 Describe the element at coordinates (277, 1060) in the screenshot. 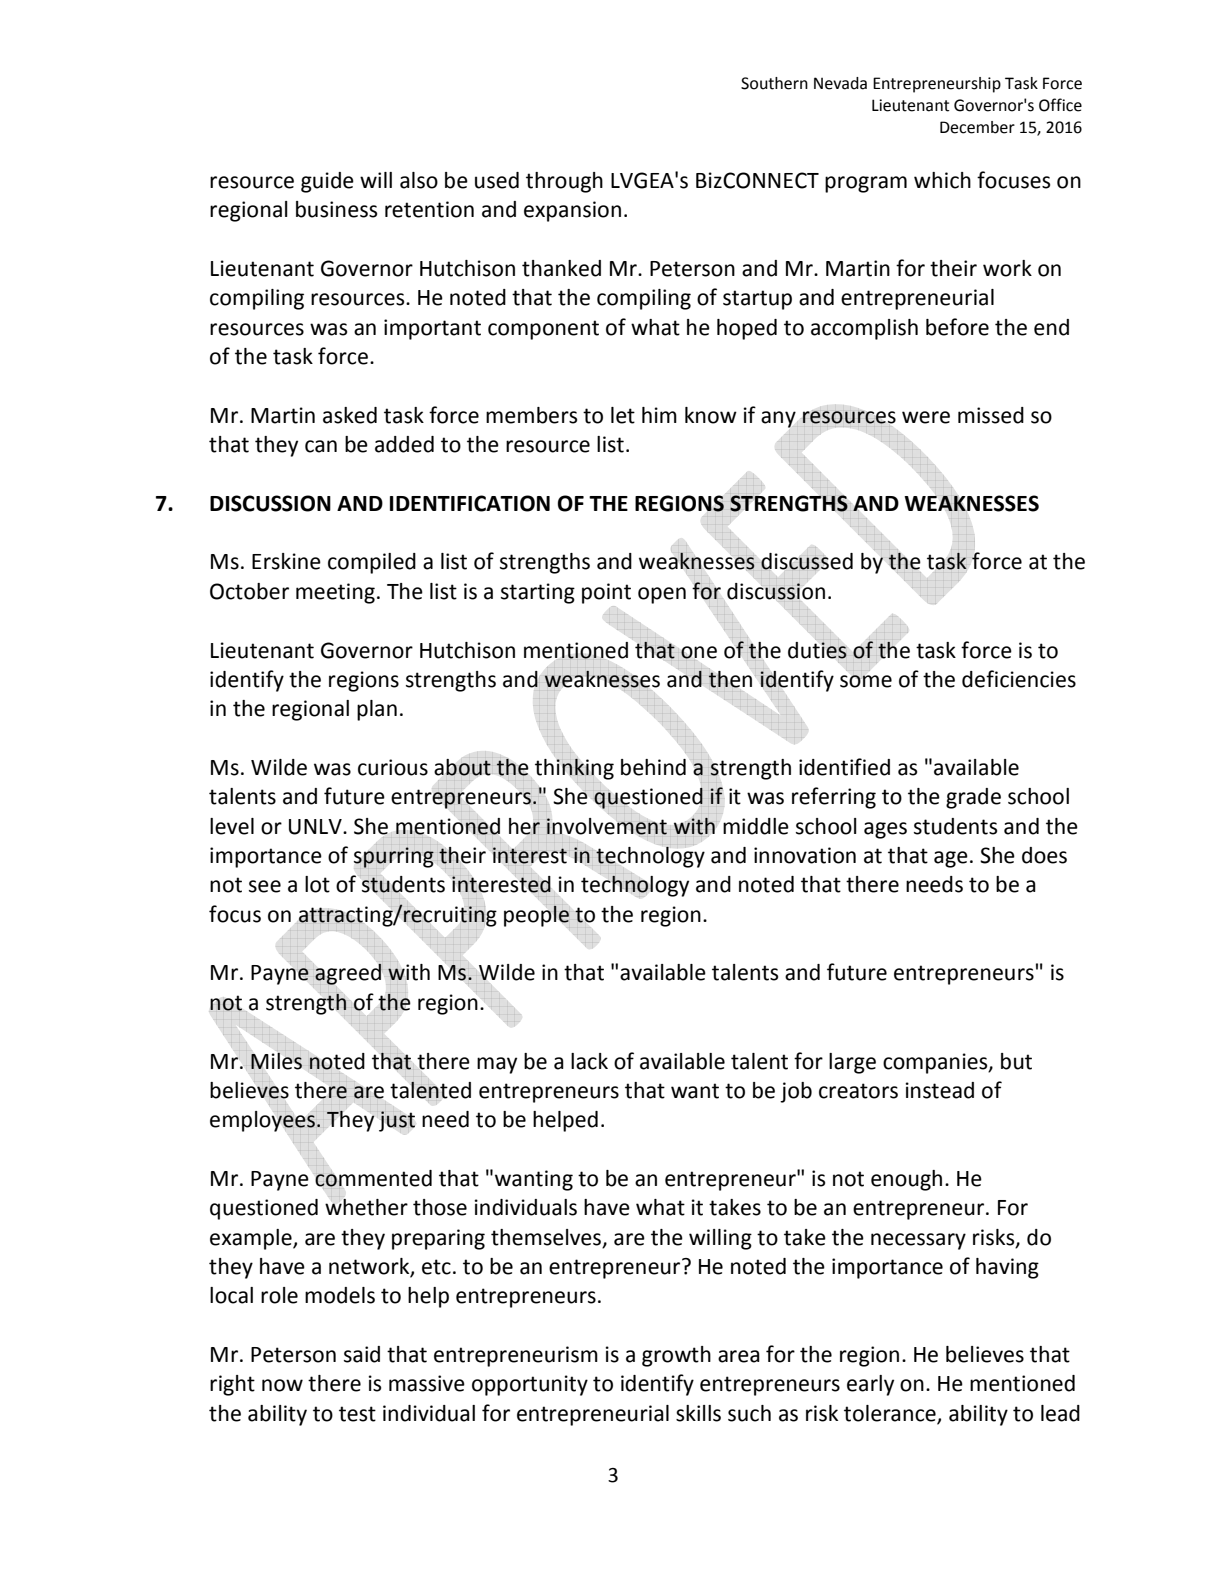

I see `Miles` at that location.
